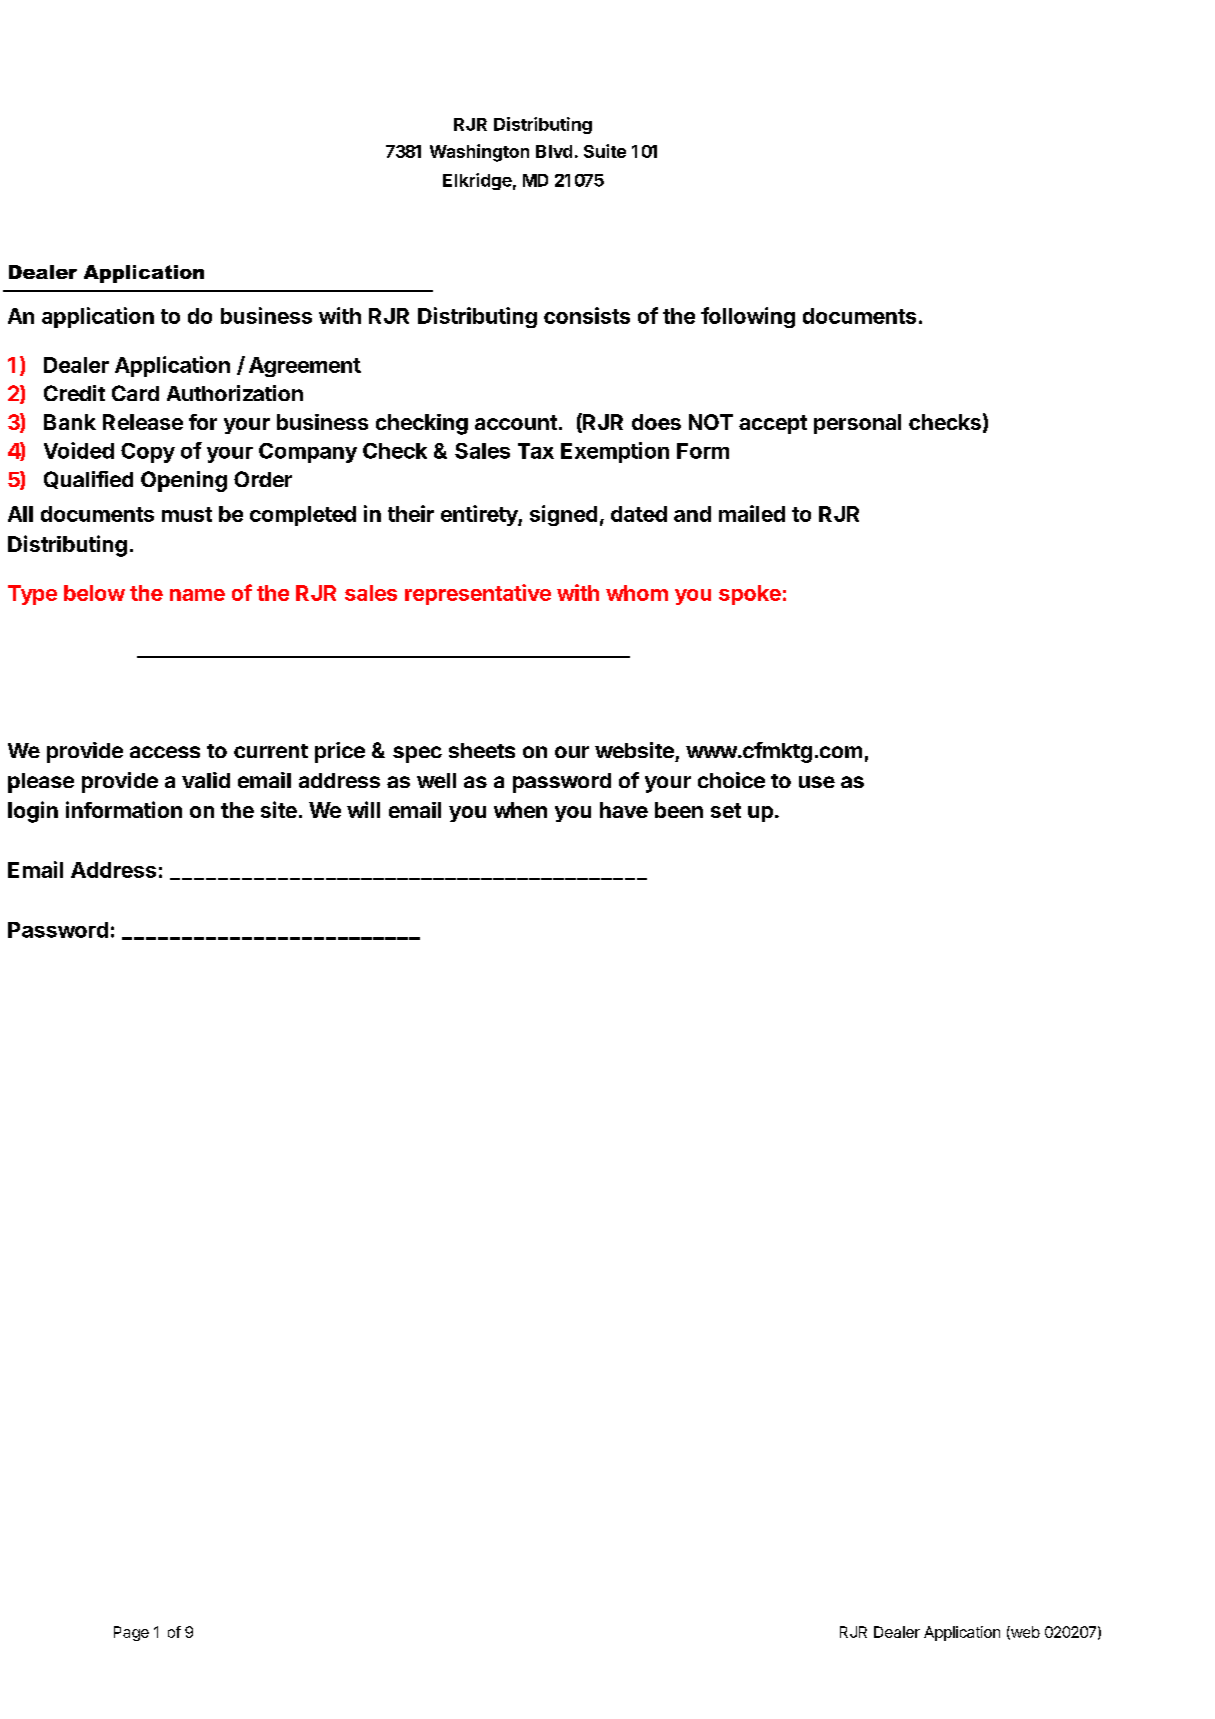 This screenshot has height=1719, width=1215. What do you see at coordinates (94, 593) in the screenshot?
I see `below` at bounding box center [94, 593].
